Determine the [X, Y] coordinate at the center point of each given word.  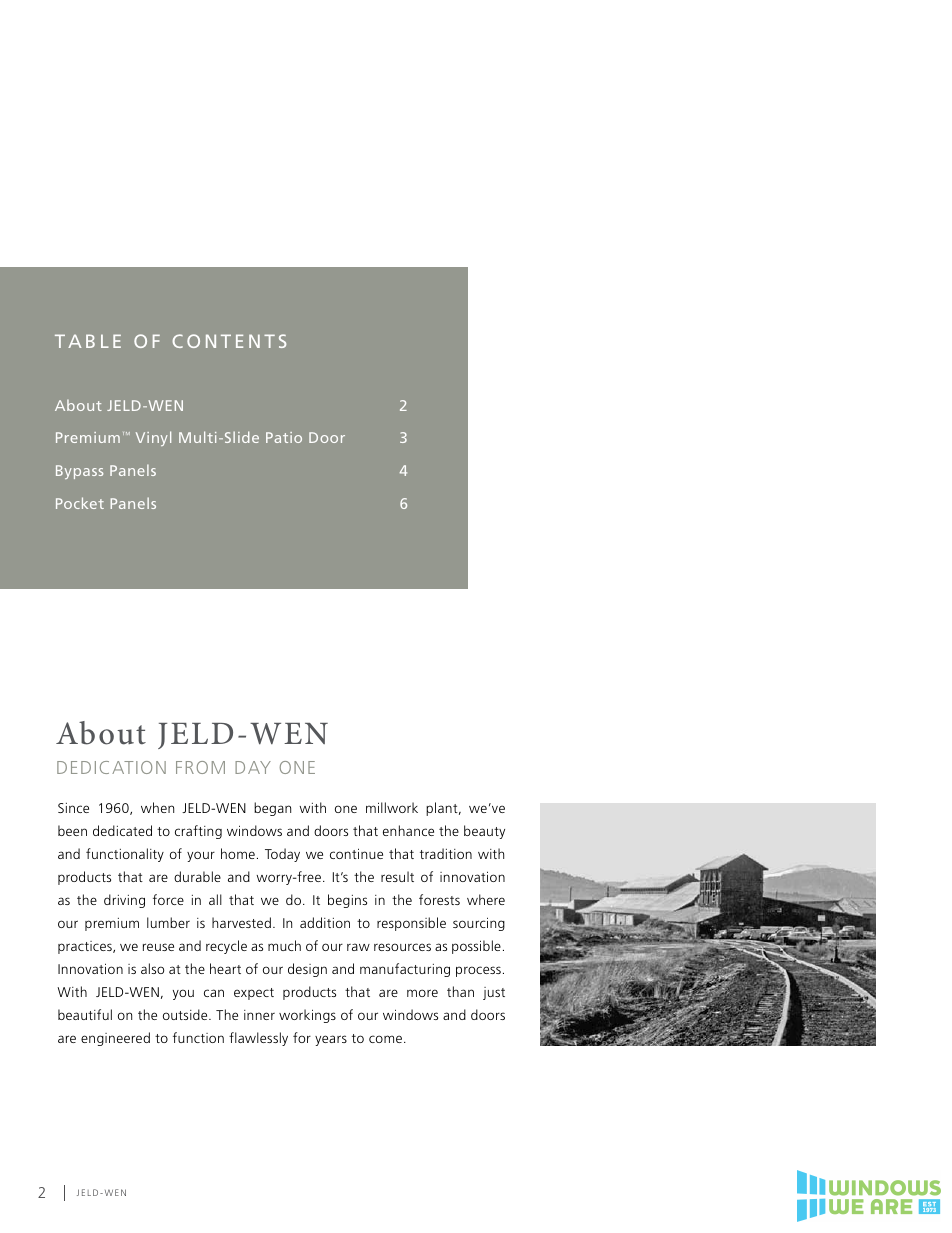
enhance [408, 830]
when [157, 807]
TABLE [88, 341]
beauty [484, 832]
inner [259, 1015]
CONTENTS [229, 341]
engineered [115, 1039]
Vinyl [153, 438]
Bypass [79, 472]
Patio [284, 437]
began [272, 809]
